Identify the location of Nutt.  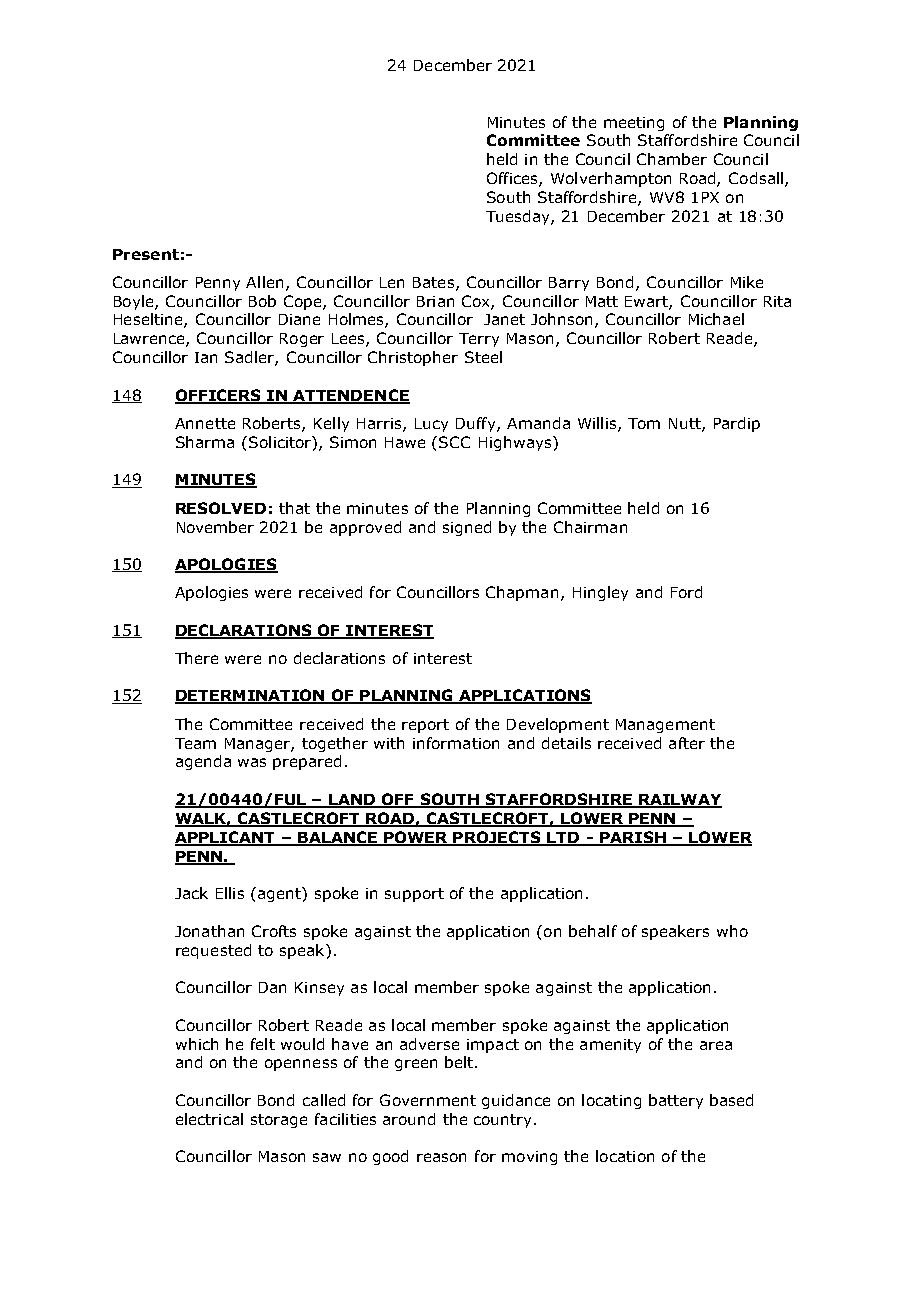
(686, 425).
